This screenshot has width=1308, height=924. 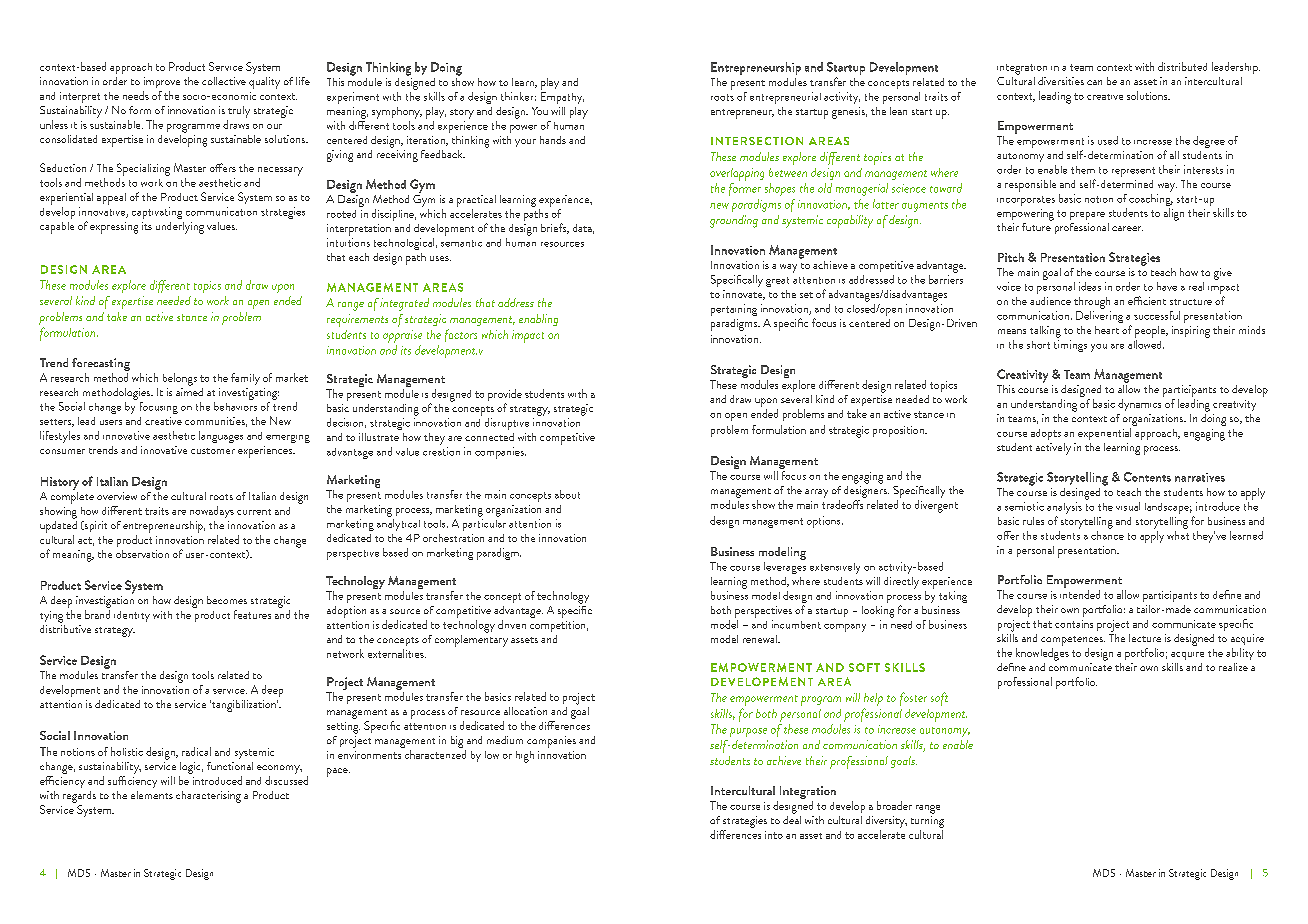 I want to click on collective, so click(x=224, y=81).
